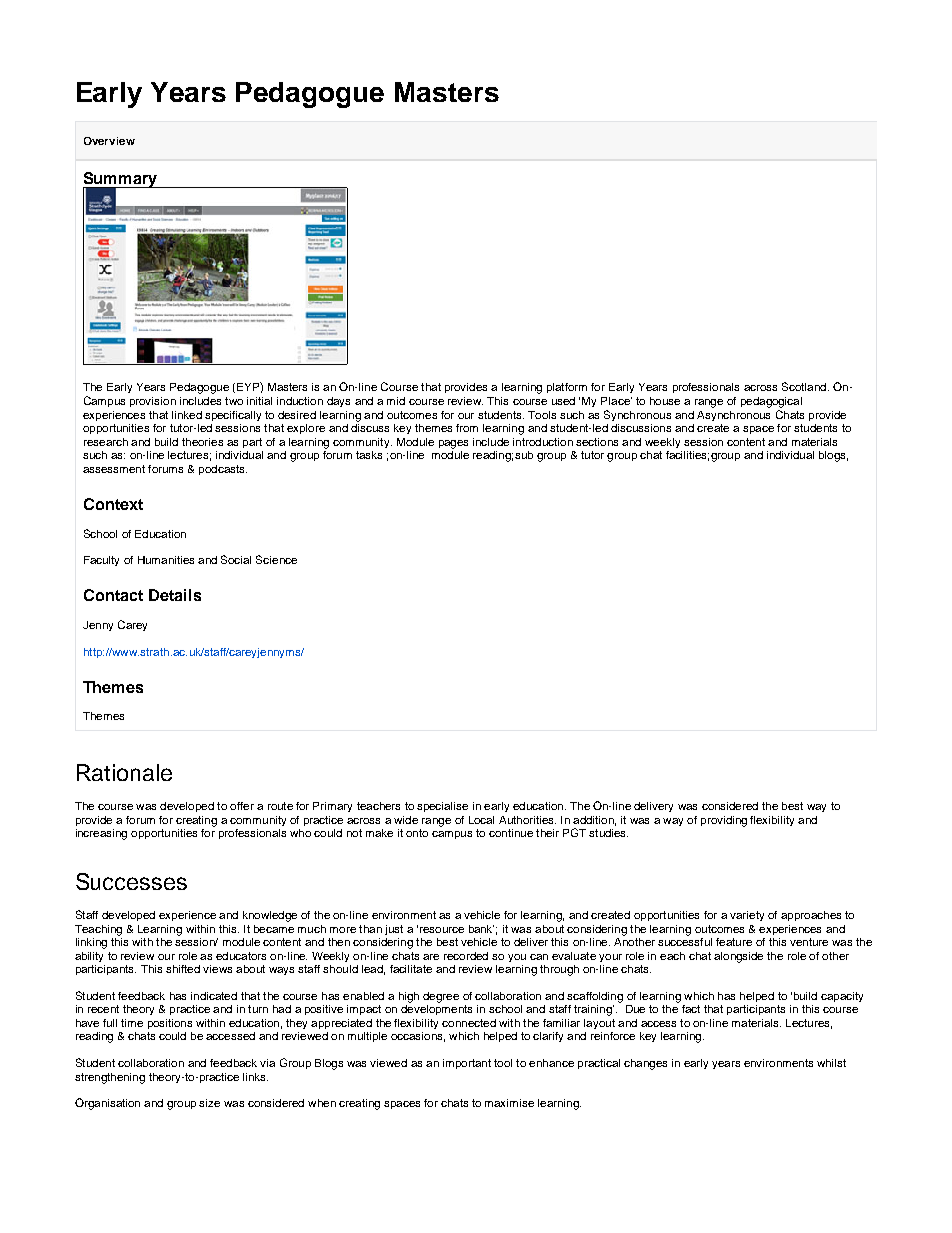  What do you see at coordinates (831, 1063) in the screenshot?
I see `whilst` at bounding box center [831, 1063].
